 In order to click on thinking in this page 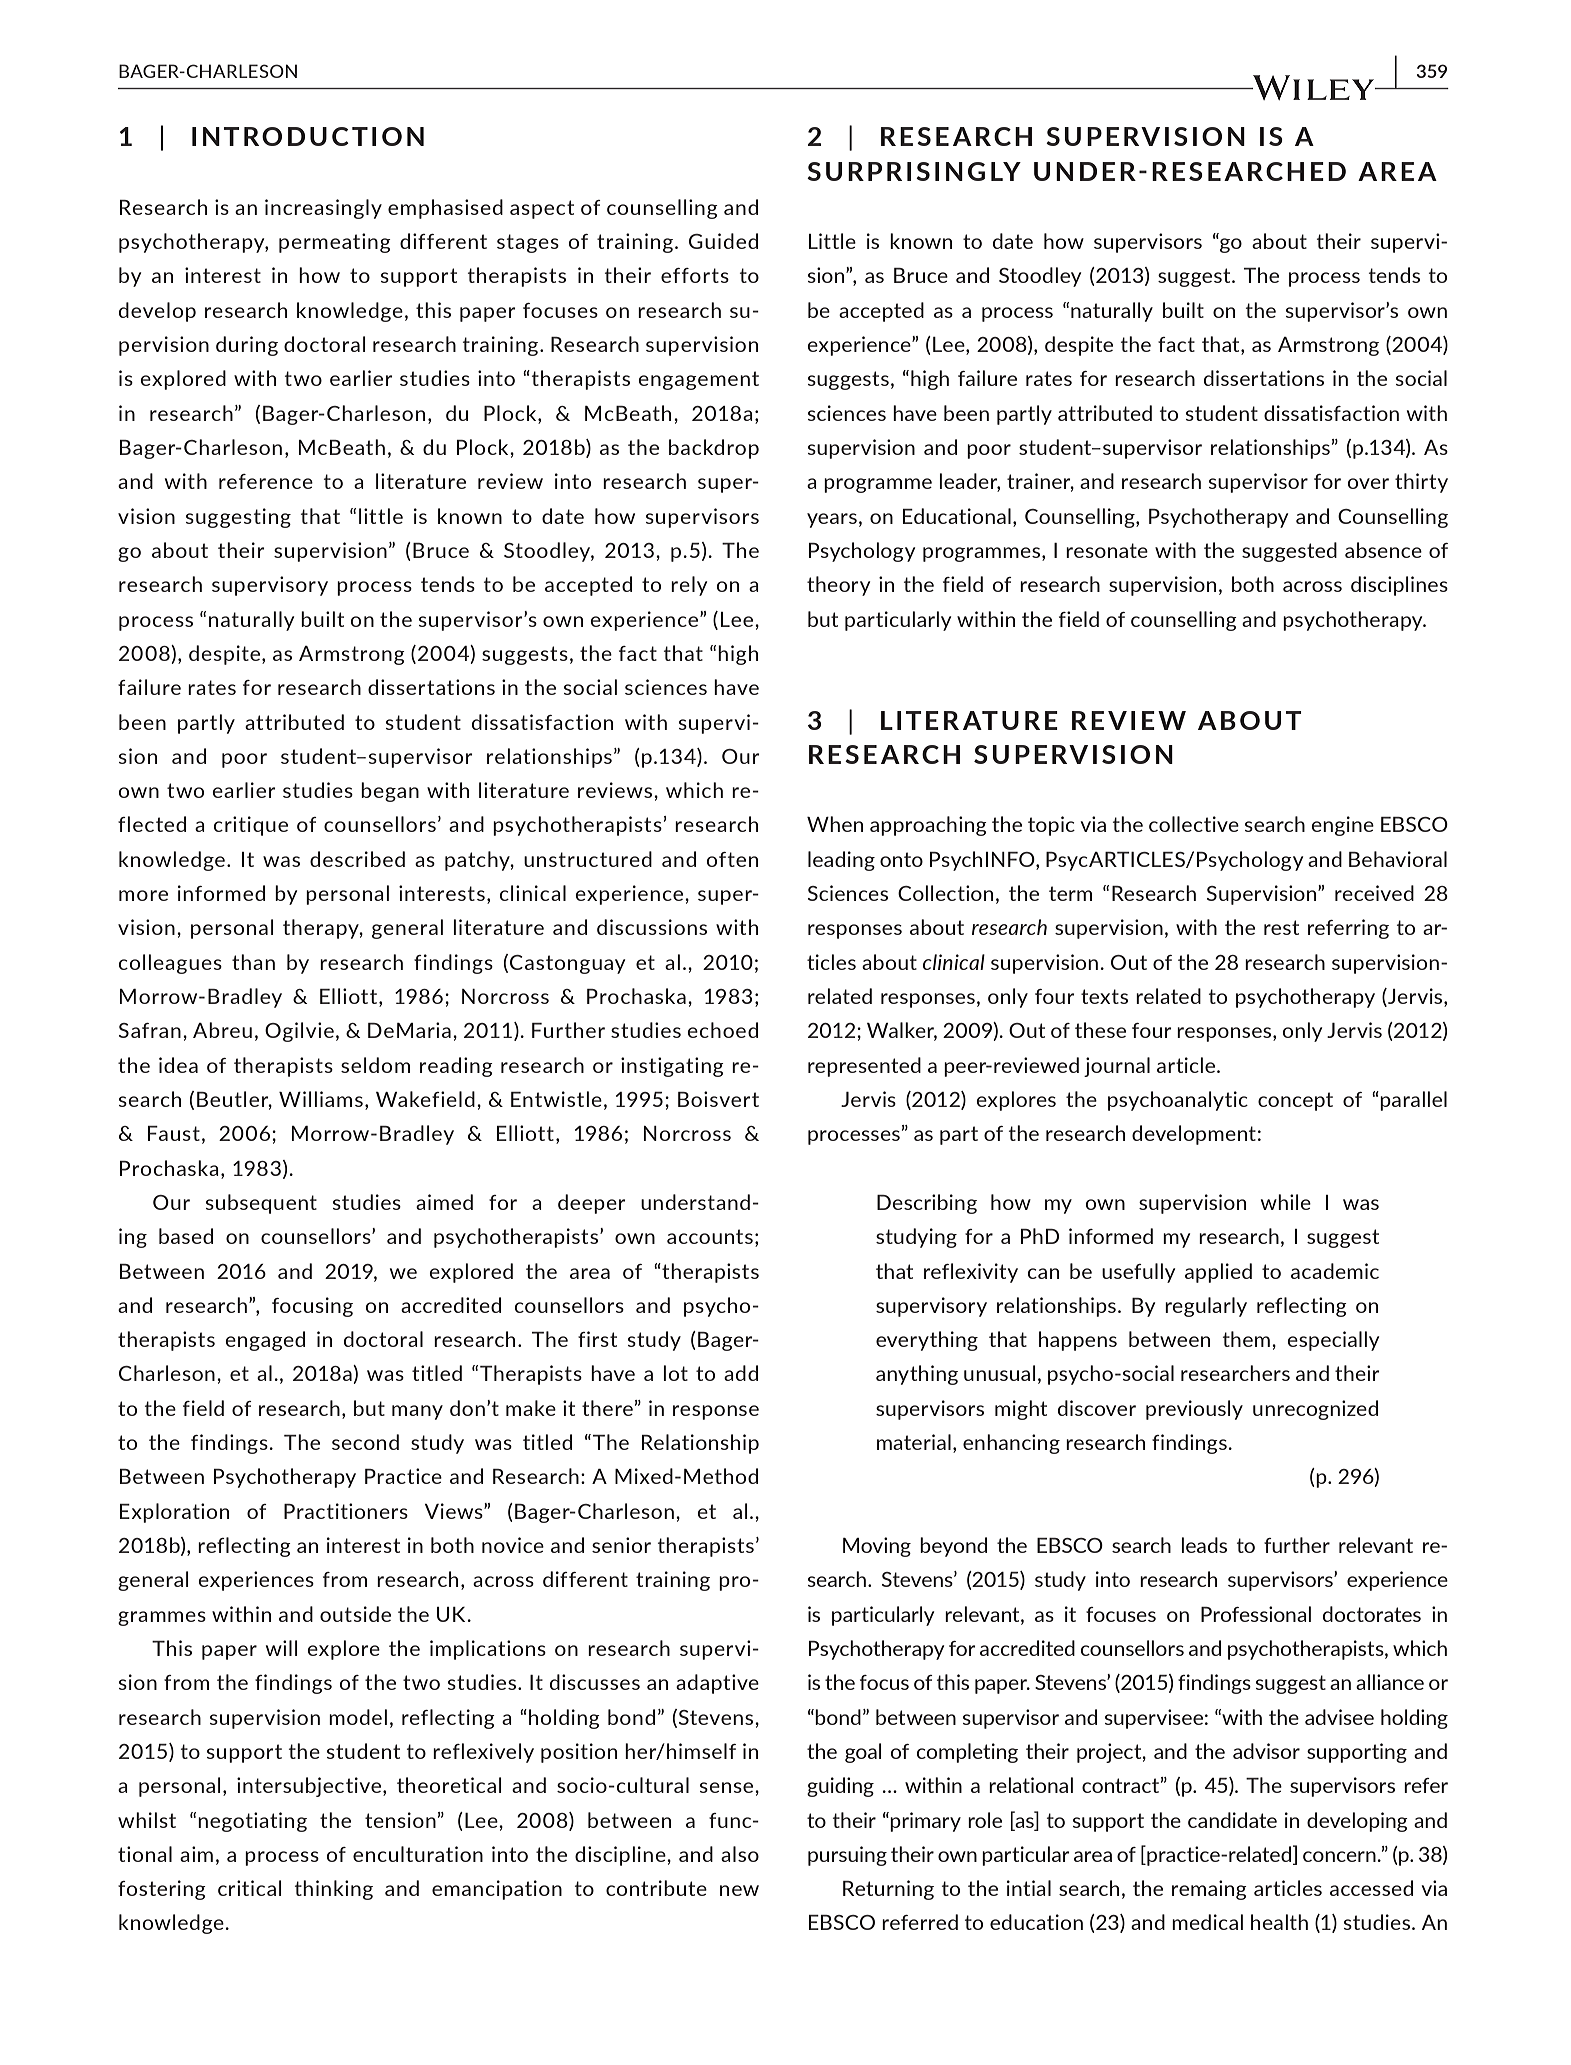, I will do `click(334, 1890)`.
